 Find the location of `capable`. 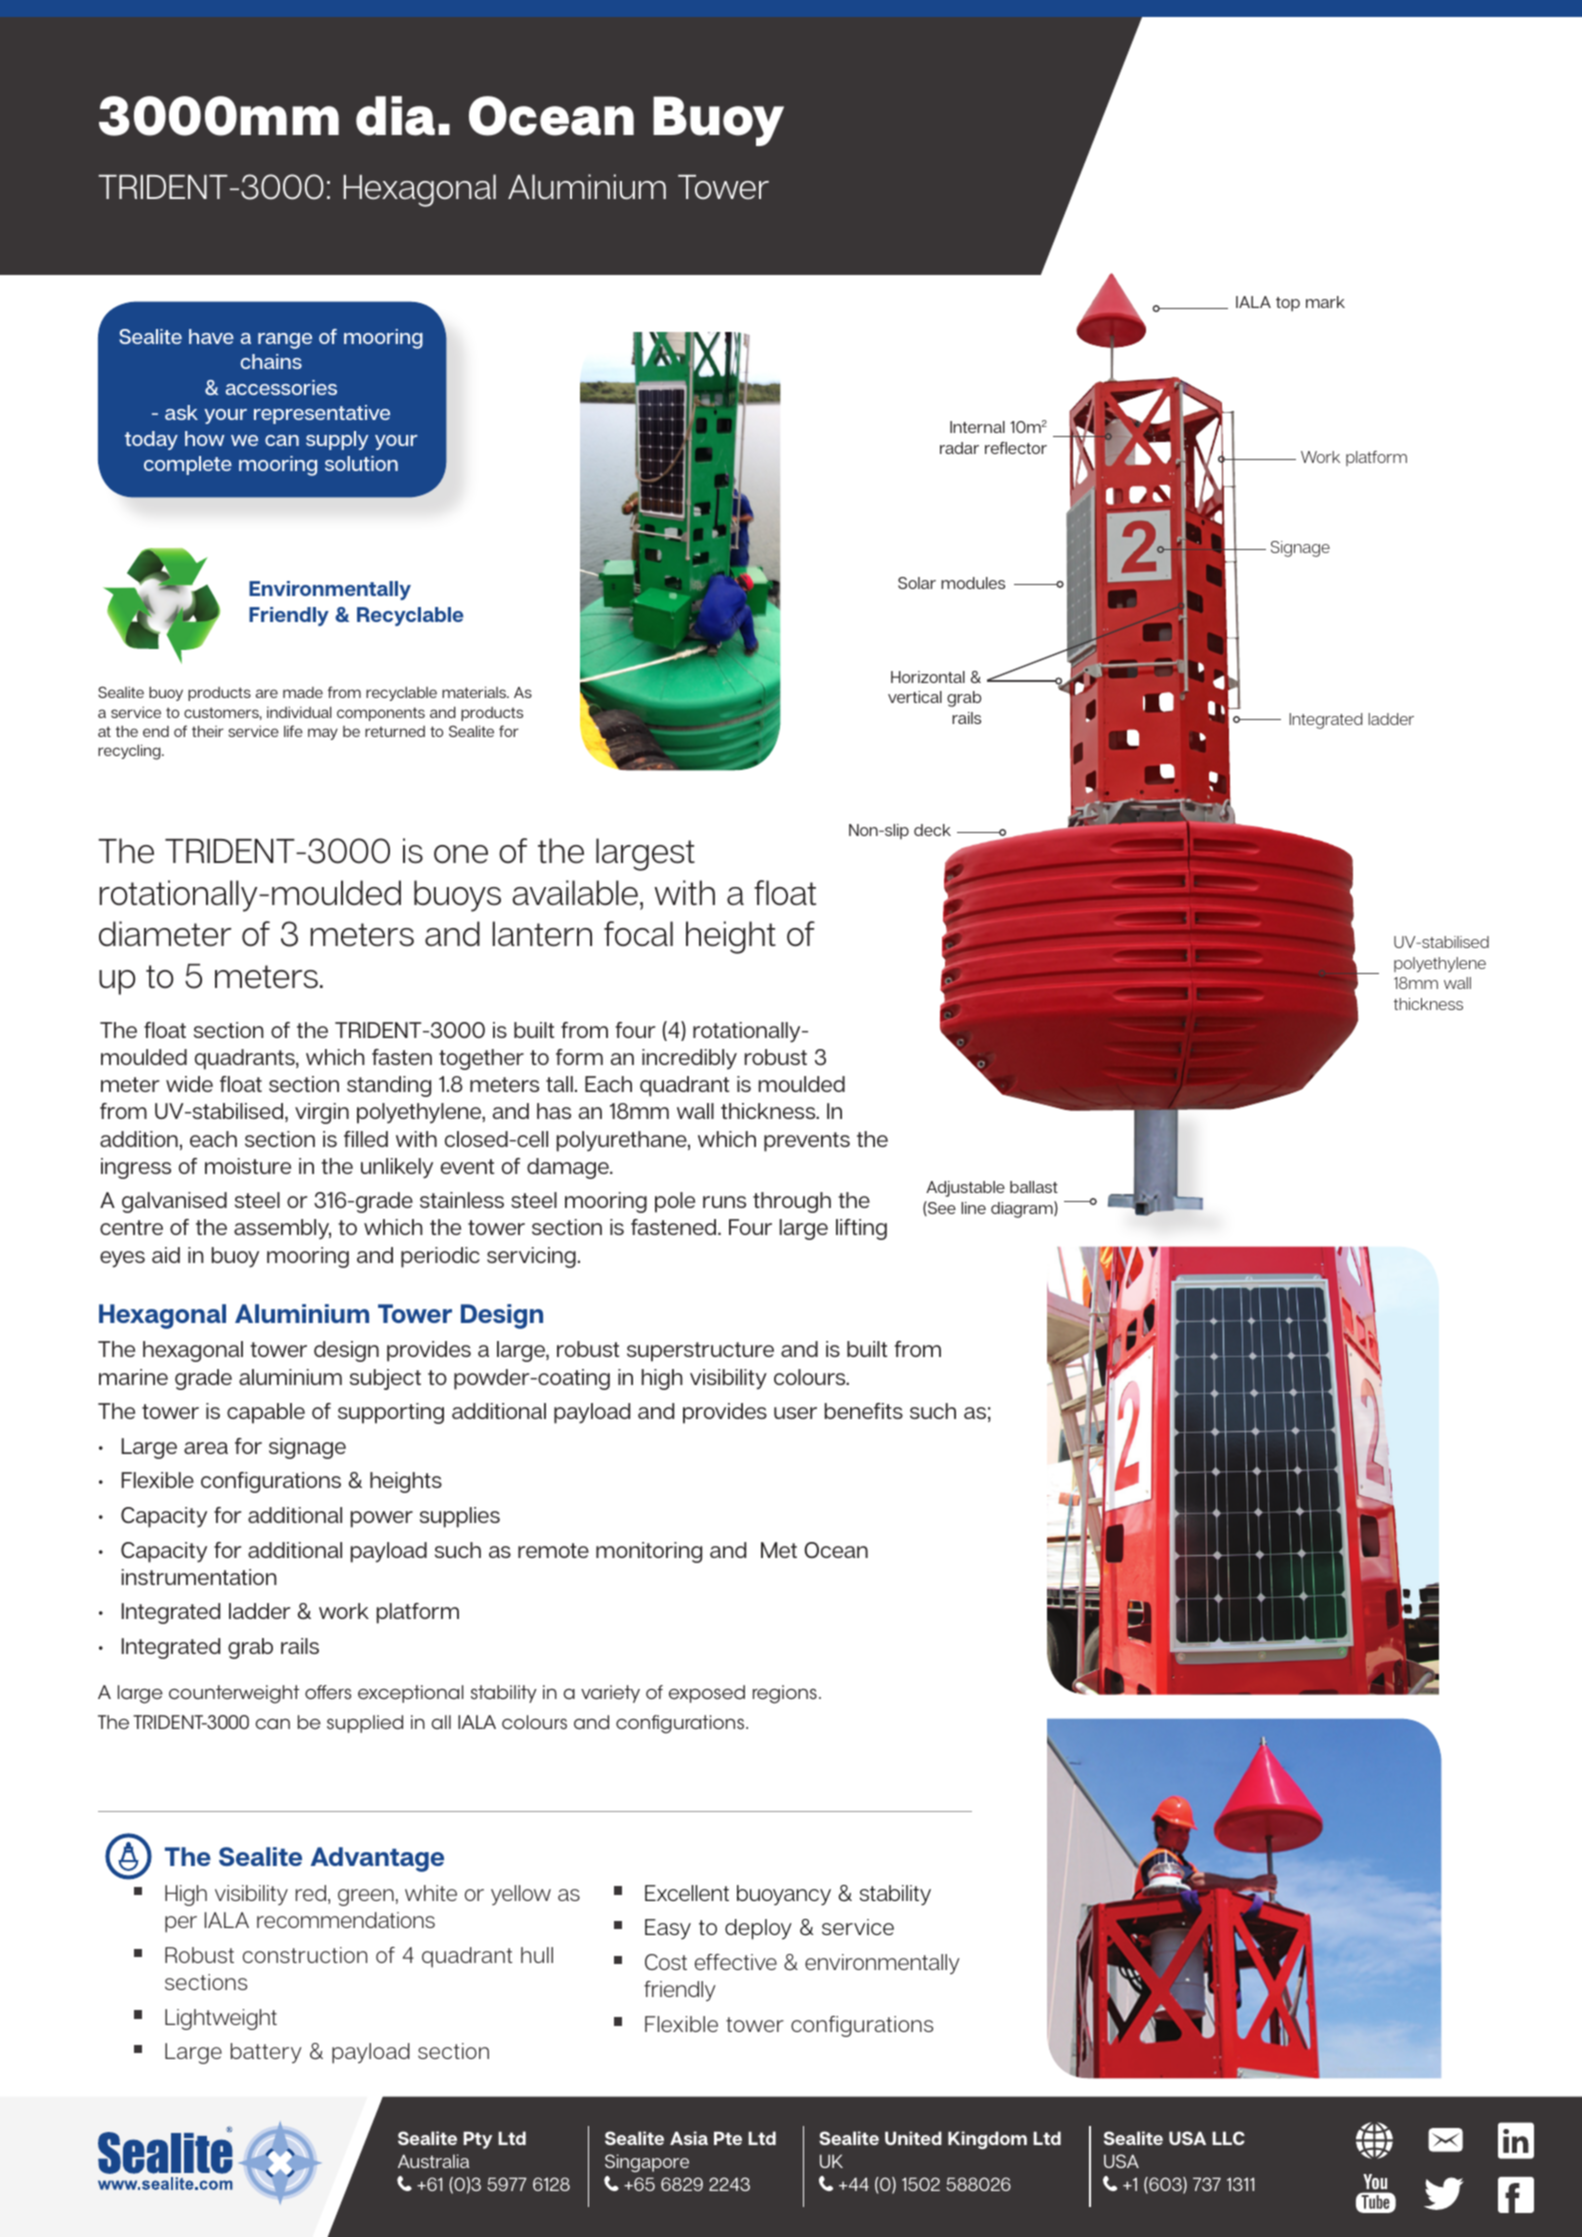

capable is located at coordinates (266, 1413).
